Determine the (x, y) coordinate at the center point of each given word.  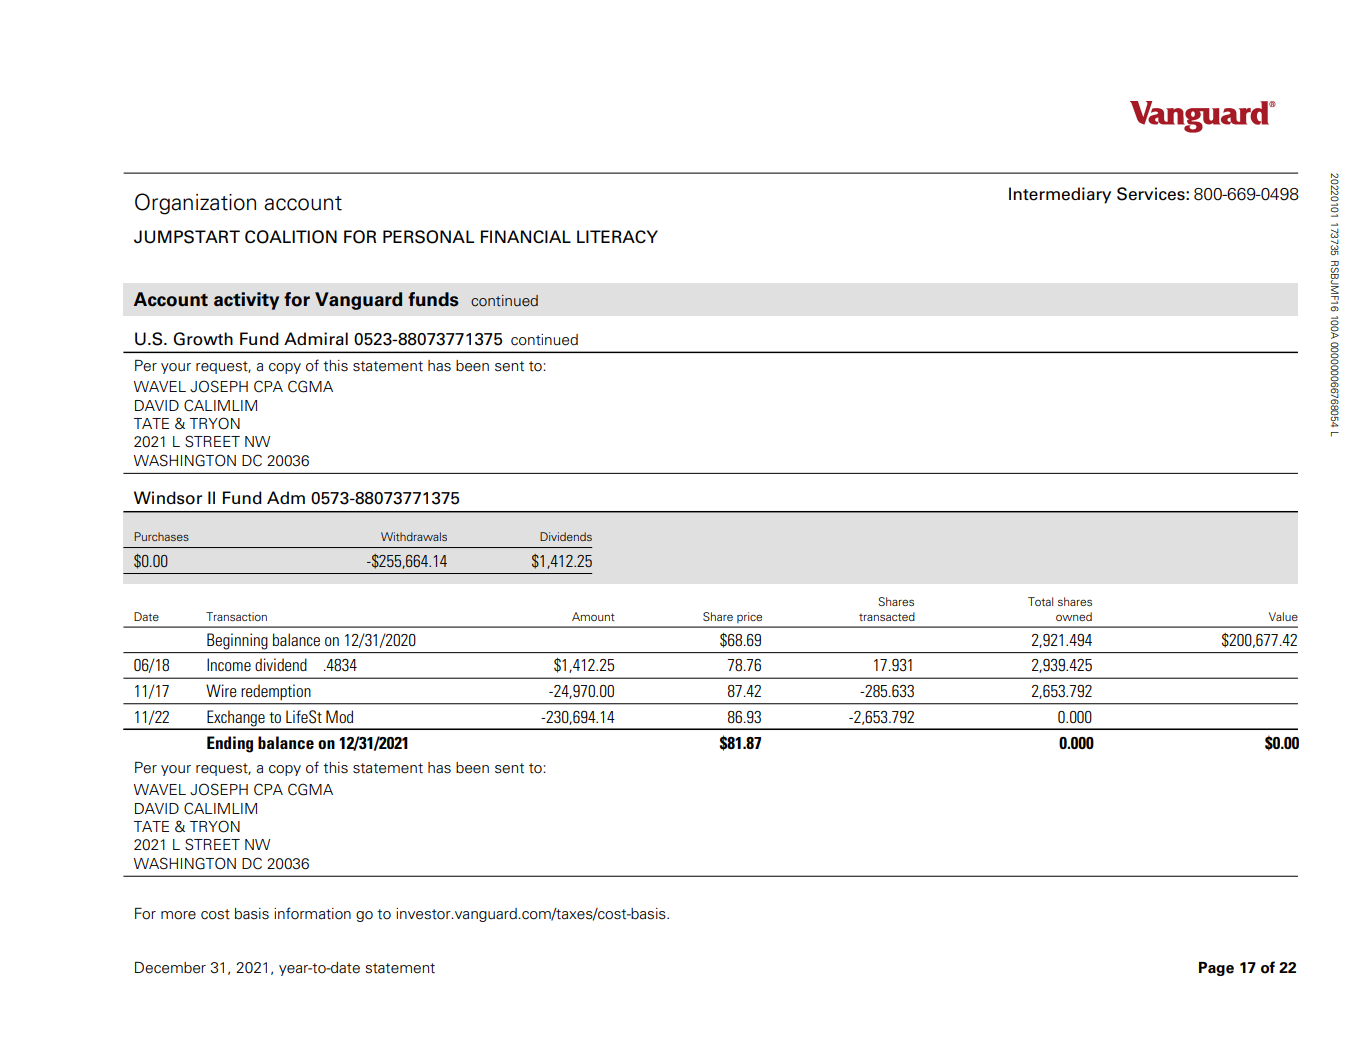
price (749, 617)
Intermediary (1060, 195)
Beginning (237, 641)
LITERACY (617, 236)
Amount (593, 616)
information (312, 913)
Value (1283, 616)
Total (1040, 601)
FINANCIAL (526, 236)
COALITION (291, 237)
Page (1216, 969)
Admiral (316, 339)
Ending (230, 744)
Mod (339, 716)
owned (1074, 616)
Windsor (168, 498)
